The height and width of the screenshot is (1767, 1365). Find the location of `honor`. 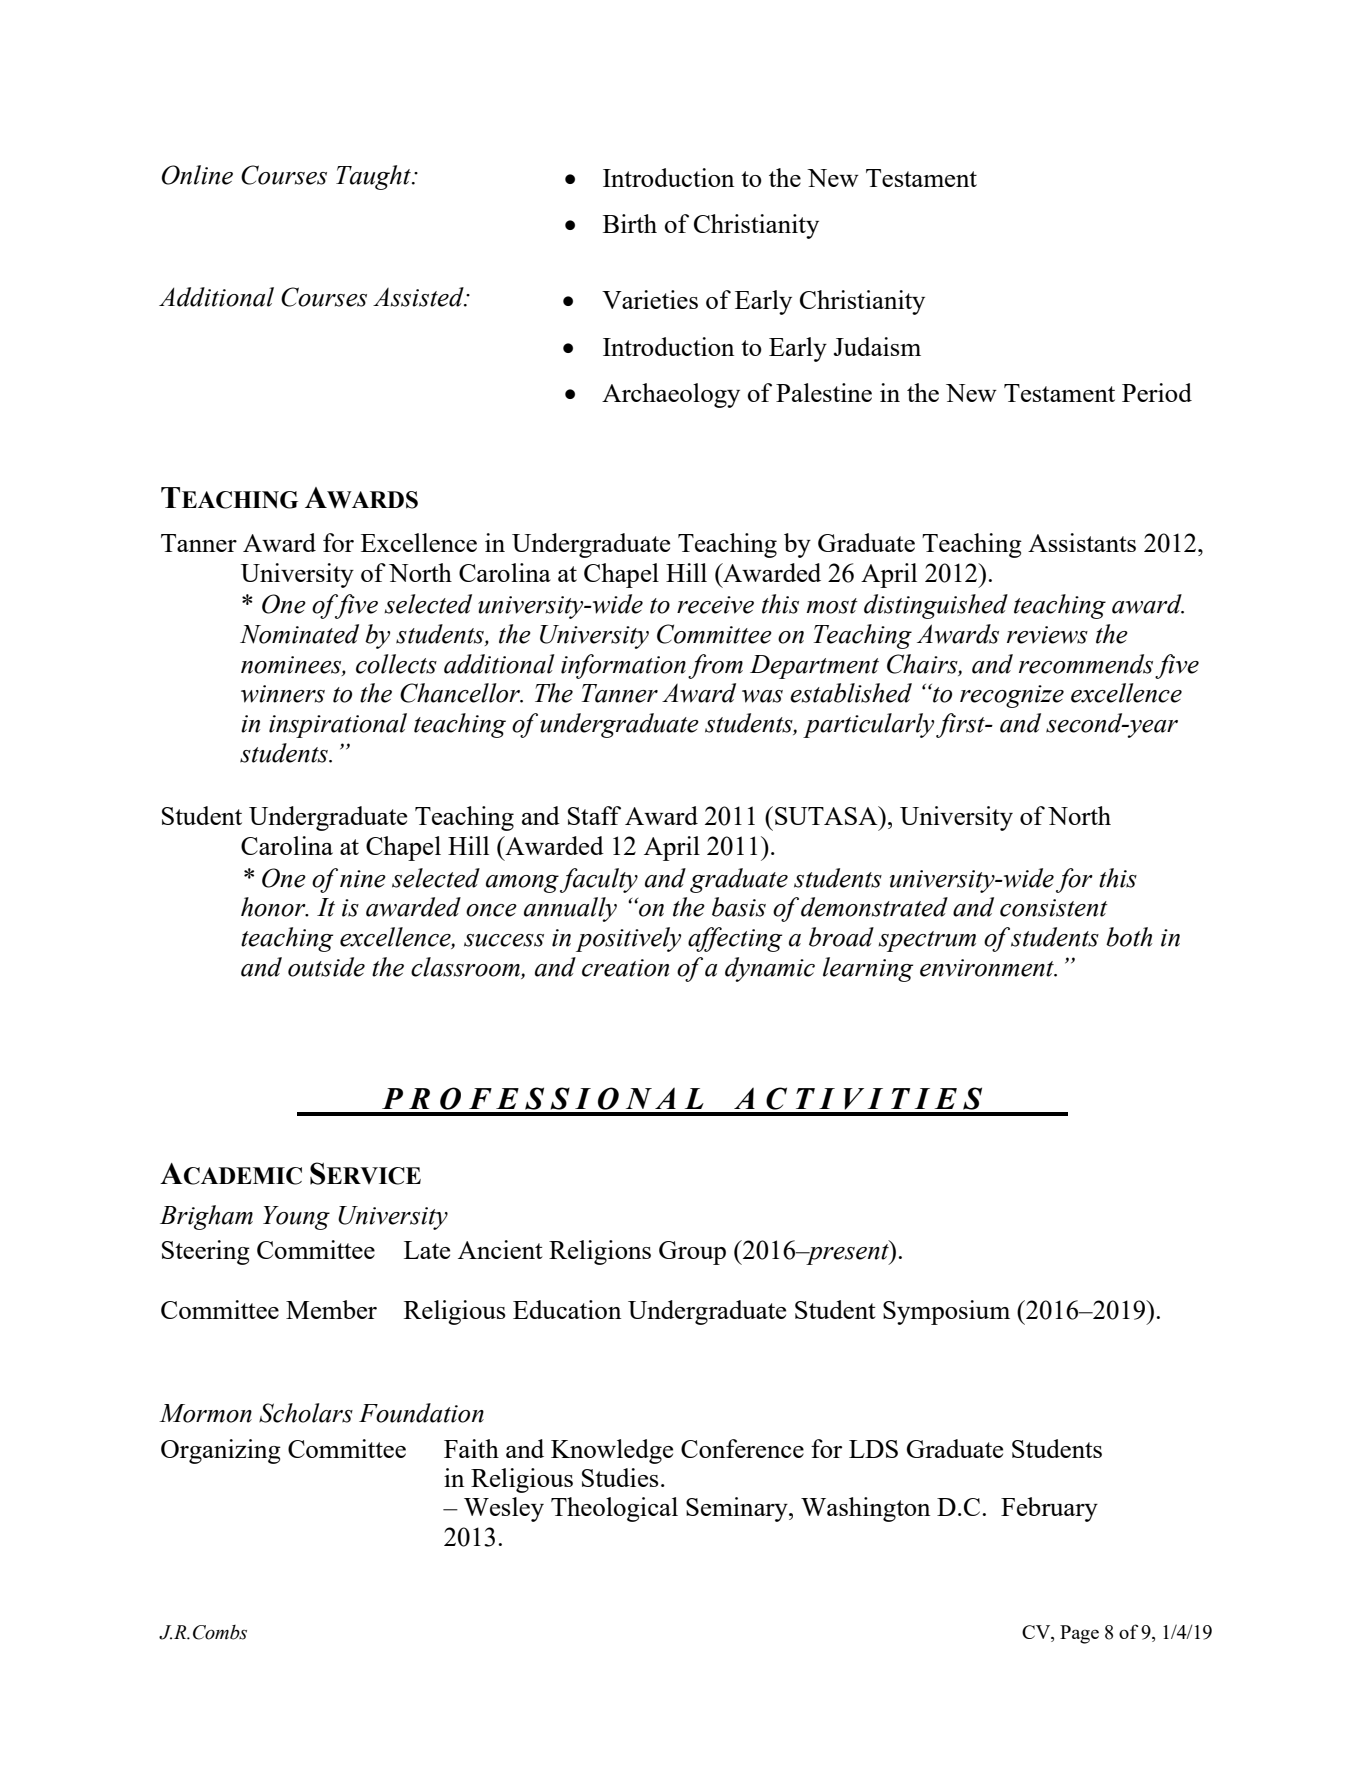

honor is located at coordinates (274, 907).
